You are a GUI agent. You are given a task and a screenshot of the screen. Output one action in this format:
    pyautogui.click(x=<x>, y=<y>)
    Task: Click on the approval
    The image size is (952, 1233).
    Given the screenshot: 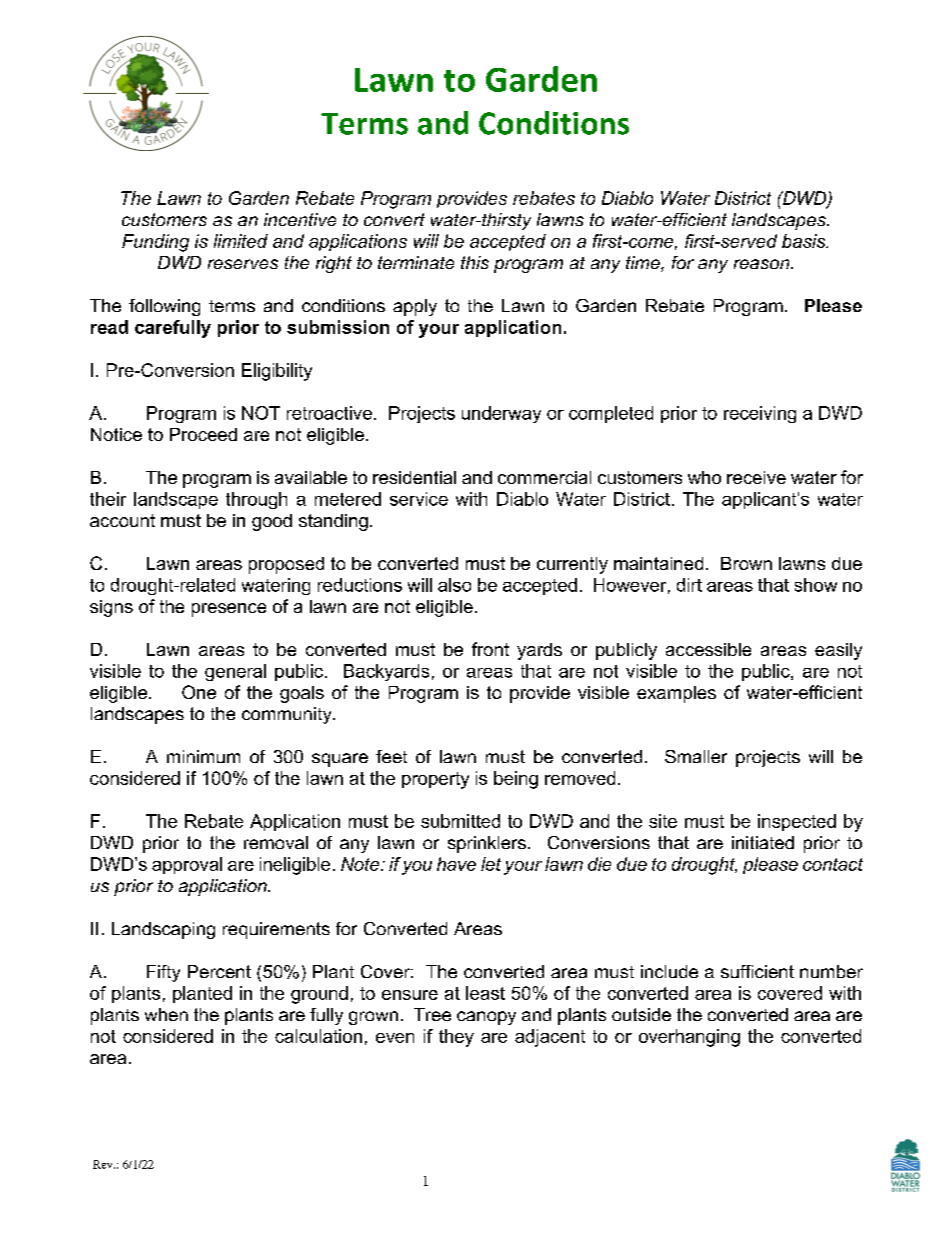 What is the action you would take?
    pyautogui.click(x=187, y=865)
